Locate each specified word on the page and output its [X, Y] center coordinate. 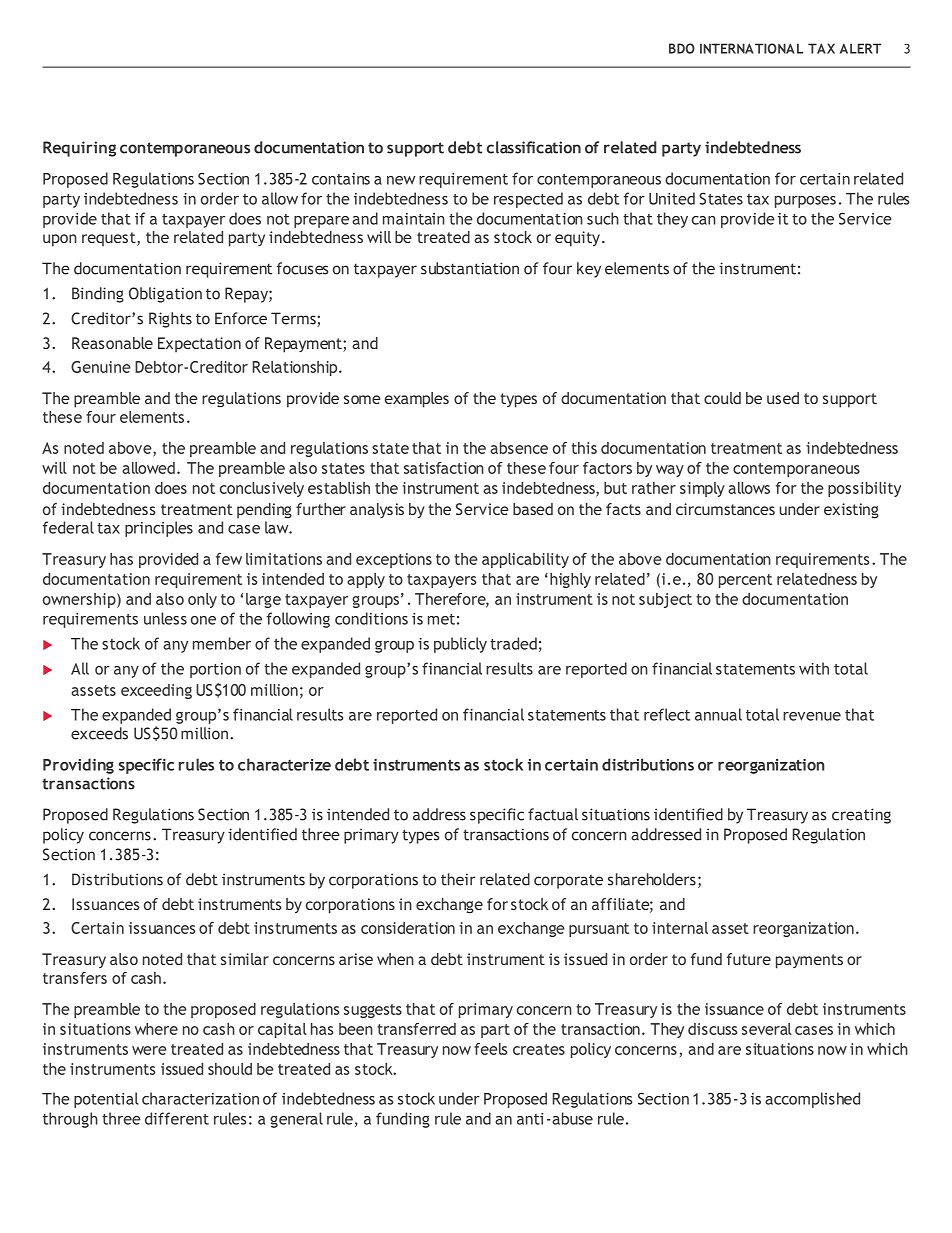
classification [534, 147]
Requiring [79, 149]
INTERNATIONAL [751, 48]
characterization [200, 1098]
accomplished [812, 1100]
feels [490, 1049]
